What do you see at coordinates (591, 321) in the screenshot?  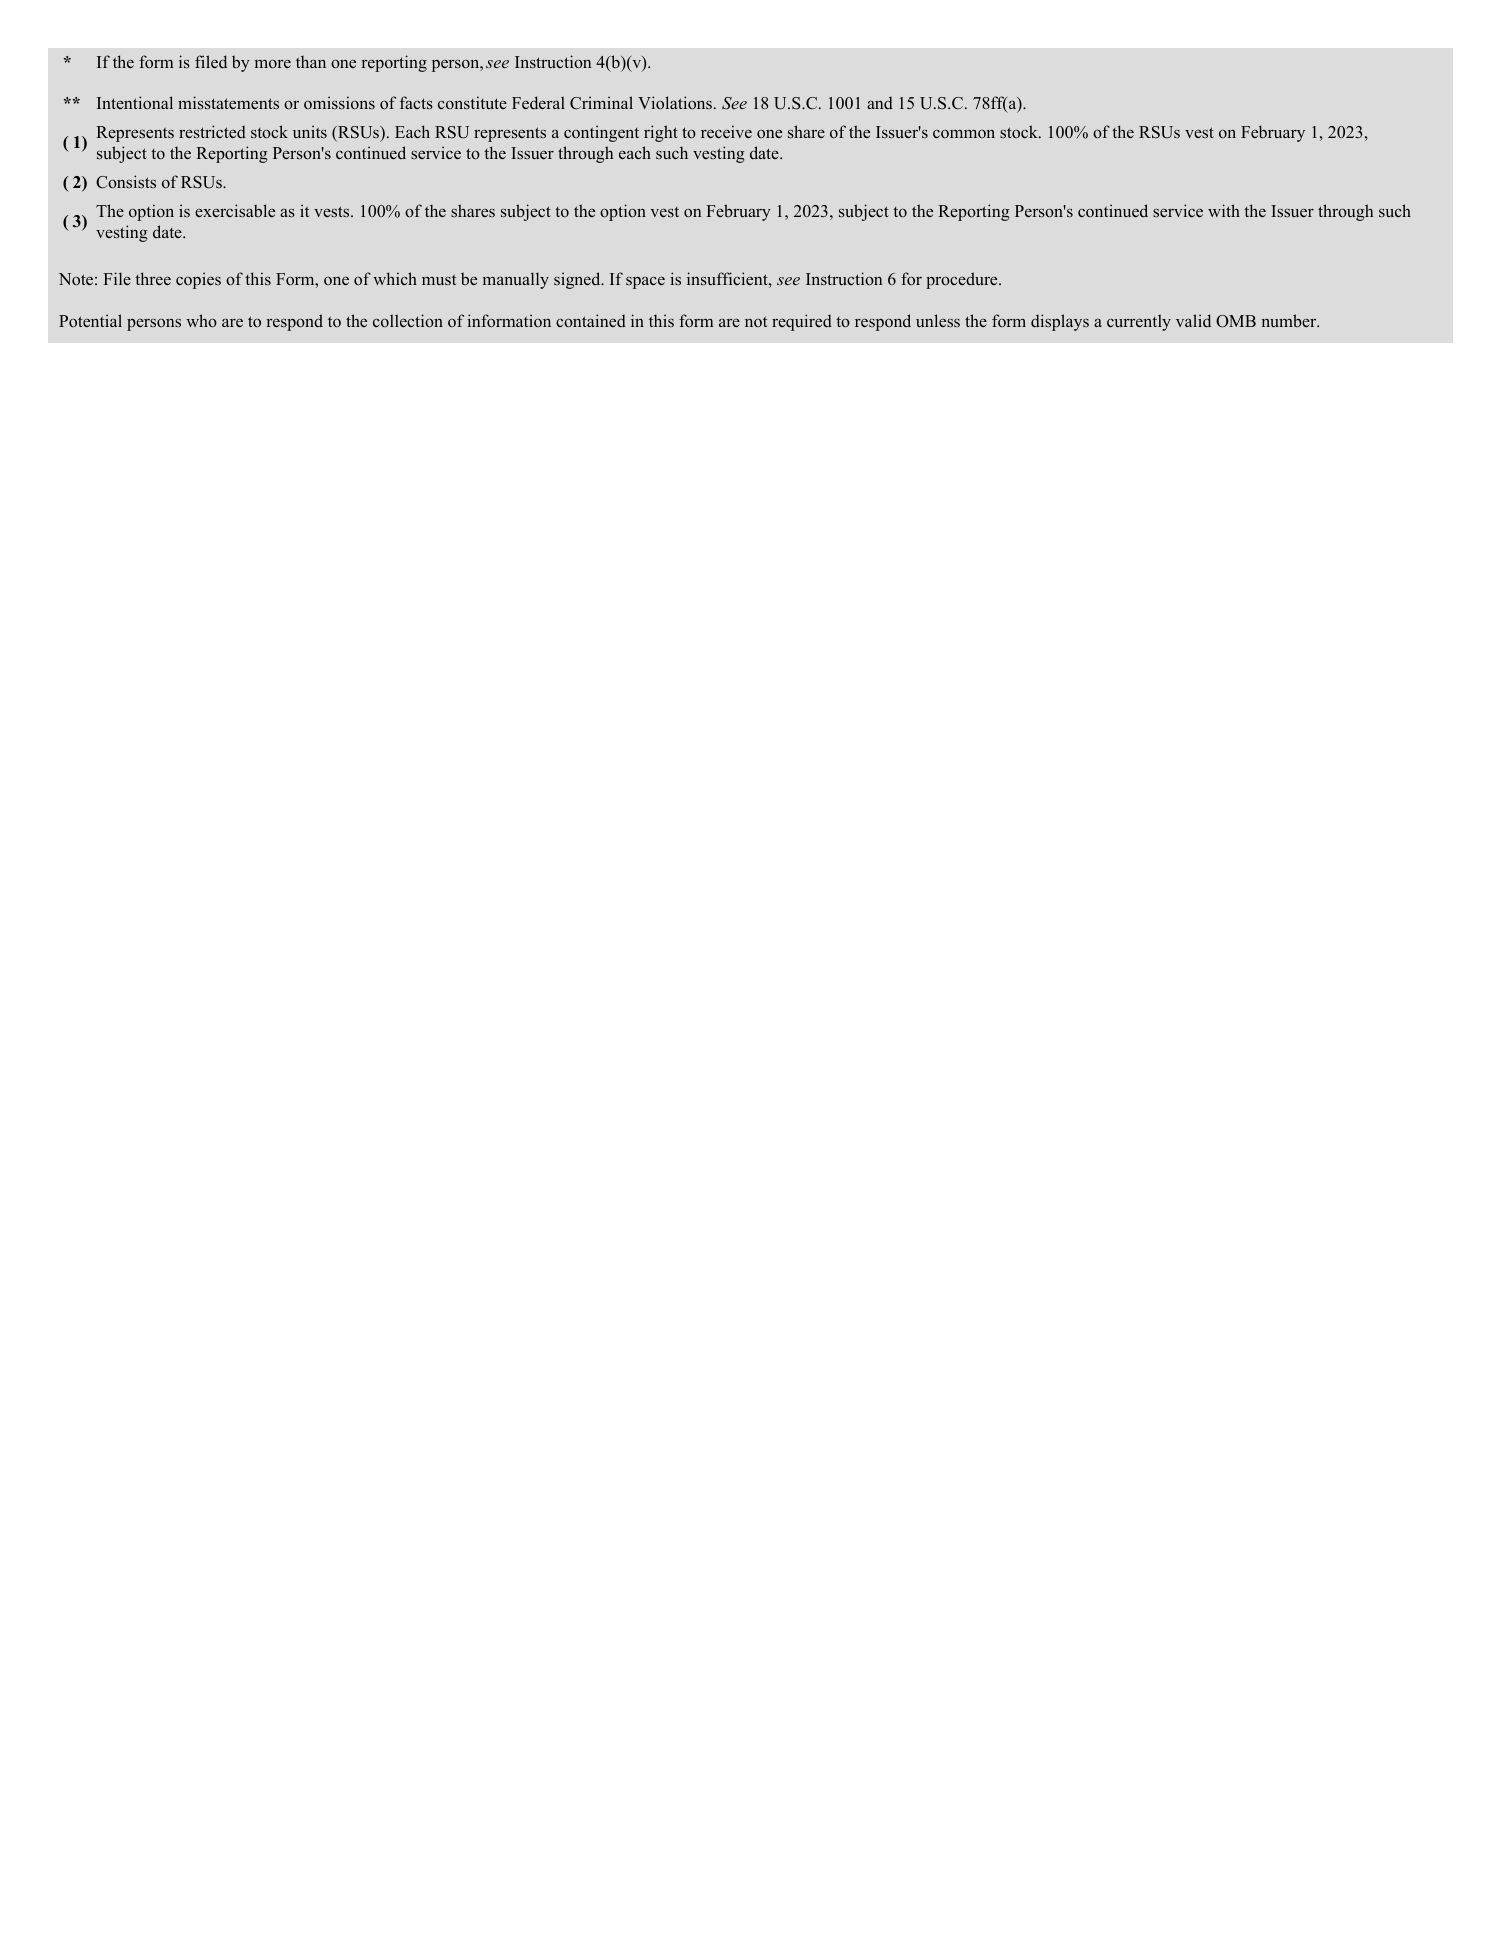 I see `contained` at bounding box center [591, 321].
